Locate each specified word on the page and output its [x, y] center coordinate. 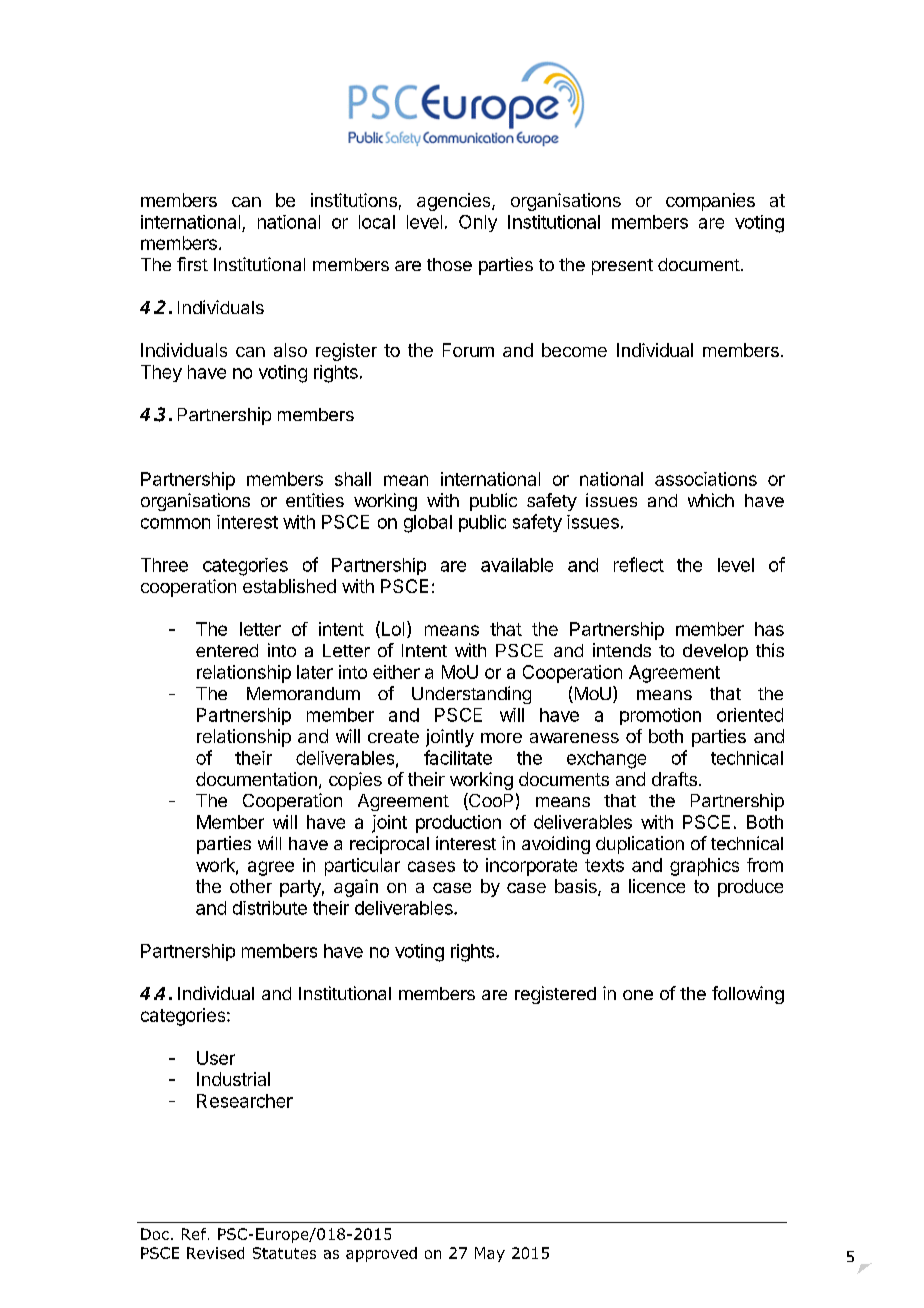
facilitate [458, 757]
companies [710, 202]
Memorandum [303, 693]
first [192, 264]
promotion [660, 716]
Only [478, 223]
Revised [215, 1253]
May [490, 1254]
